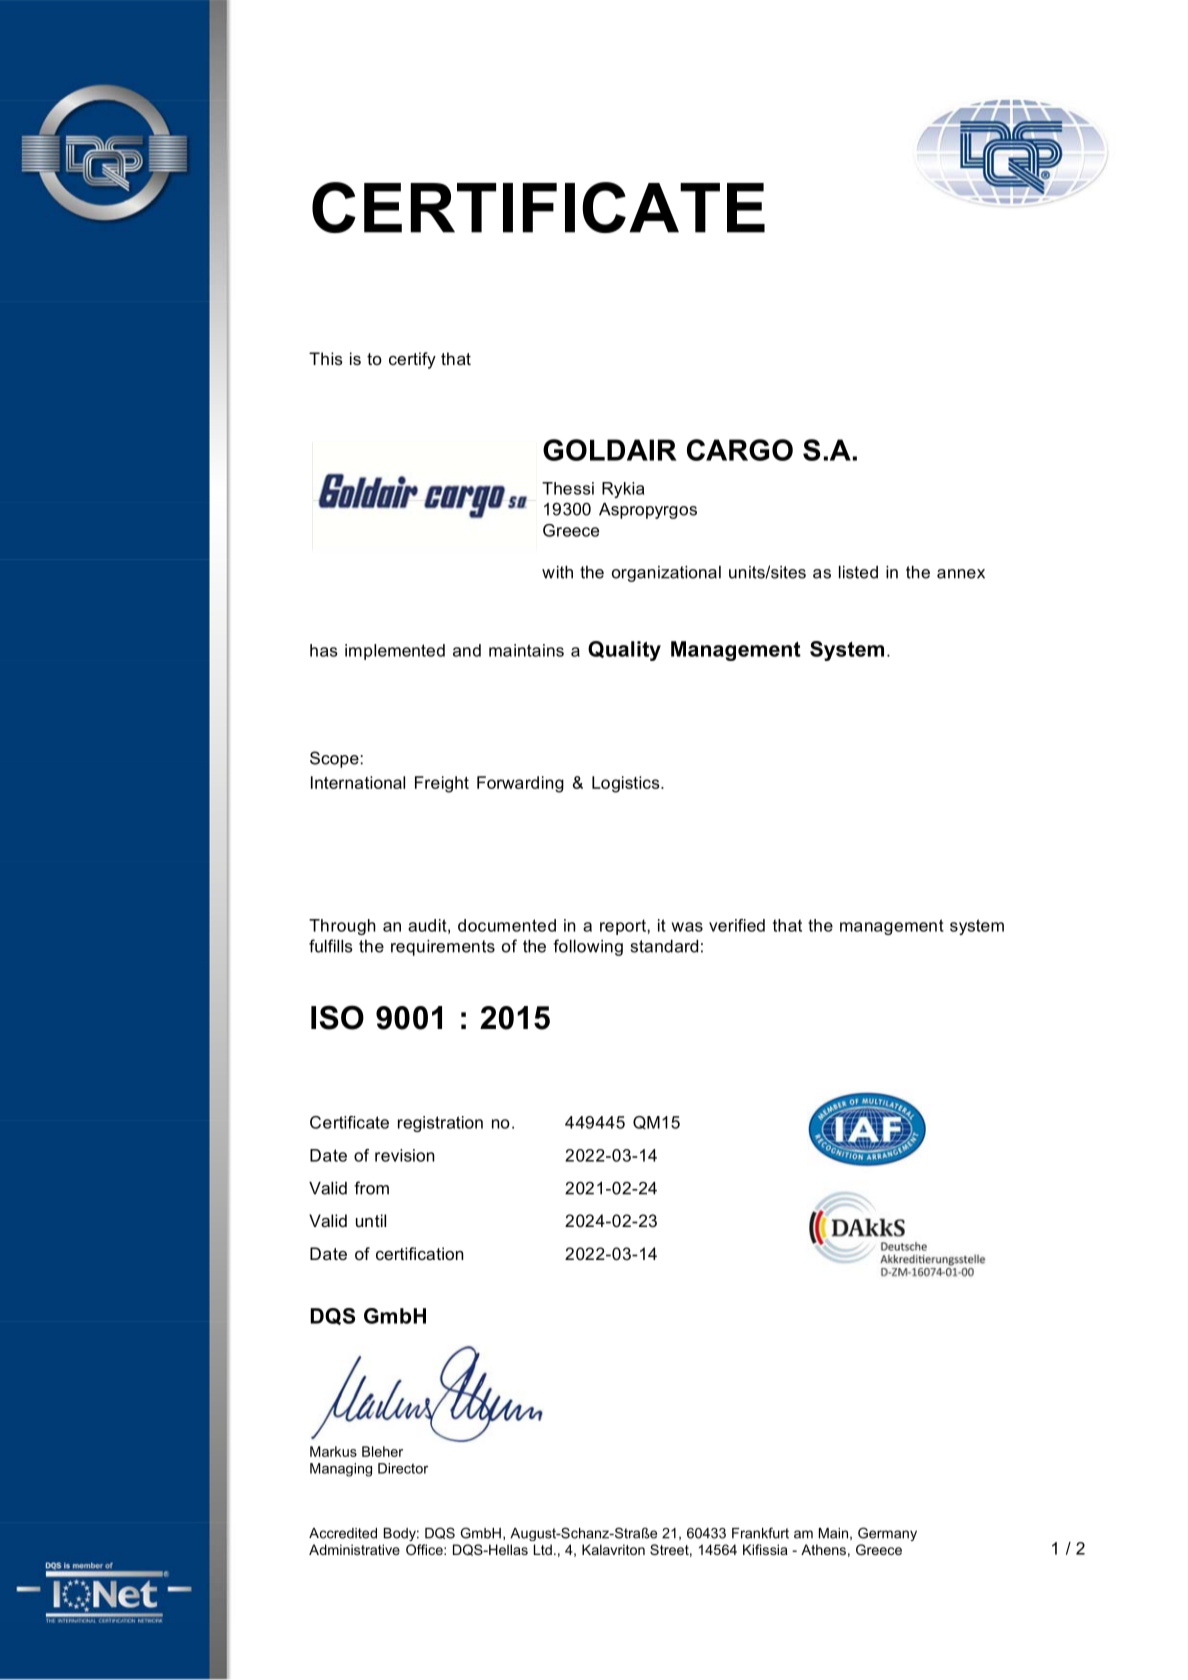 This image has width=1188, height=1680. I want to click on verified, so click(737, 925).
